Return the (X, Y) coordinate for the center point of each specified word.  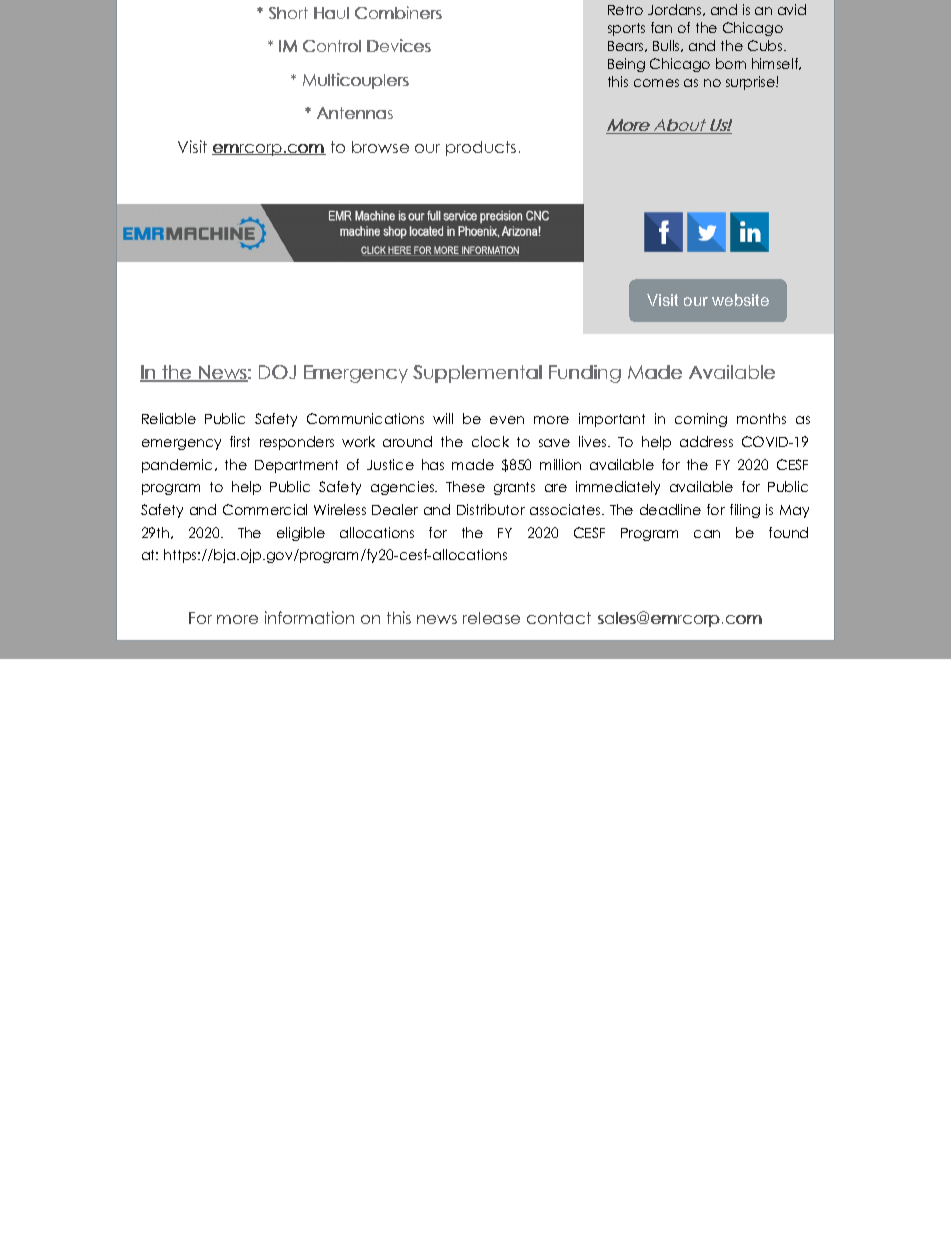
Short (288, 13)
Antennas (355, 113)
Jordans (676, 10)
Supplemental (477, 374)
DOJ (277, 372)
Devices (399, 45)
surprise (751, 83)
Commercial (265, 509)
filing (745, 511)
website (740, 300)
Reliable (169, 418)
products (481, 148)
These (465, 486)
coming (701, 420)
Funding (585, 374)
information (309, 617)
